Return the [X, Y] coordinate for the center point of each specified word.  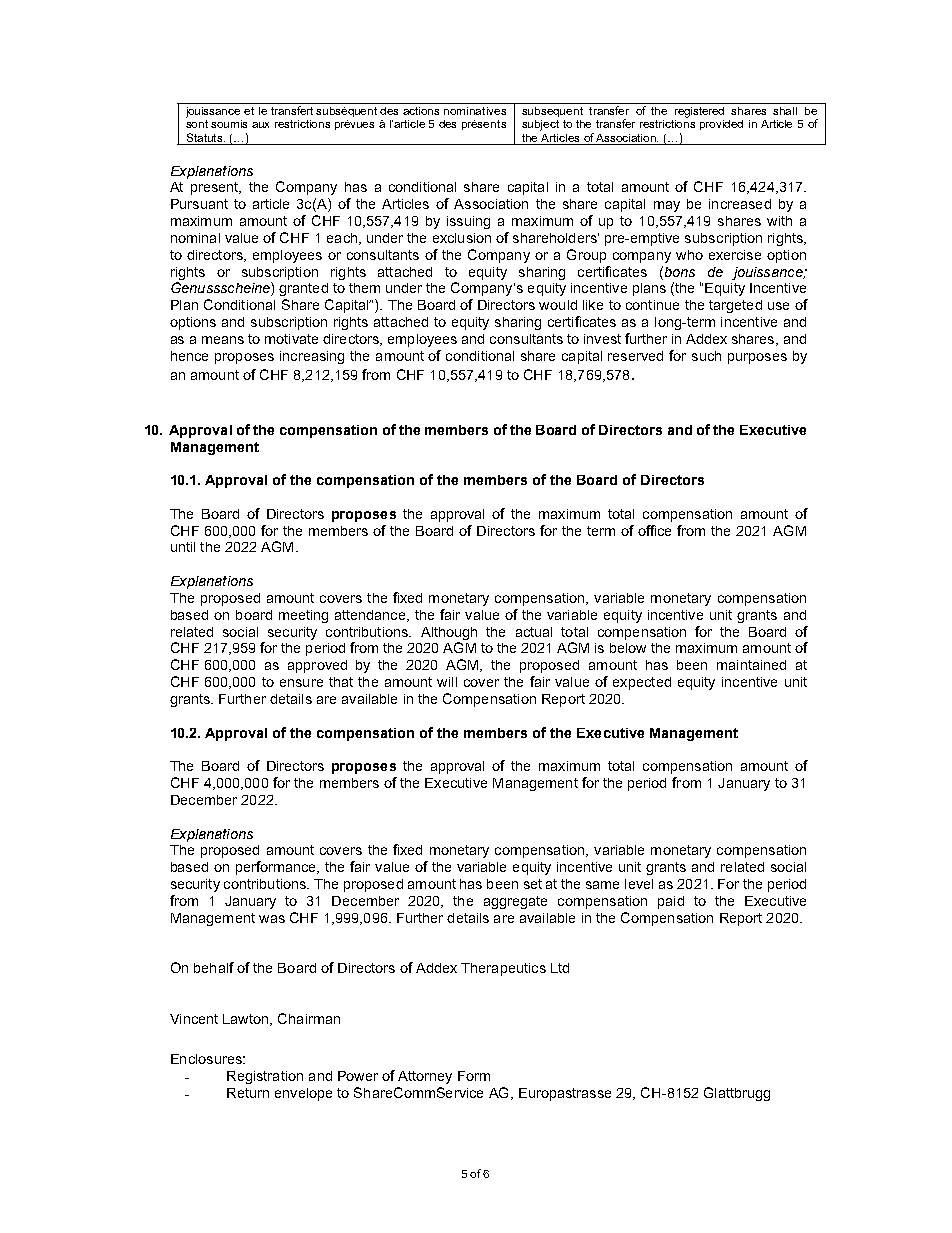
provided [721, 125]
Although [449, 633]
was [272, 919]
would [558, 305]
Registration [265, 1077]
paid [671, 902]
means [223, 340]
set [533, 884]
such [706, 356]
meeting [303, 616]
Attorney [425, 1077]
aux [260, 125]
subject [540, 125]
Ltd [560, 968]
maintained [751, 665]
